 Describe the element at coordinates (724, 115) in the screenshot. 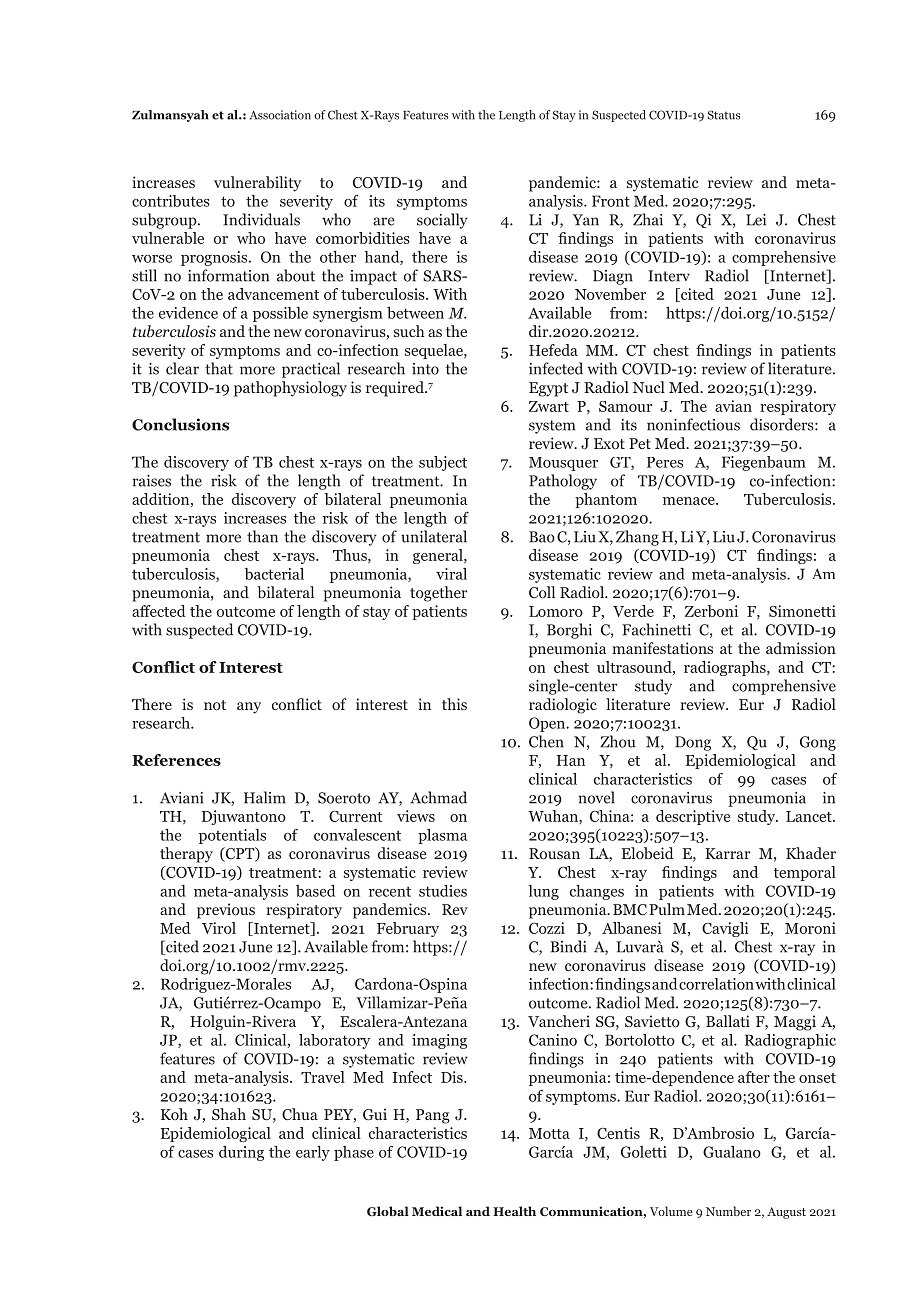

I see `Status` at that location.
